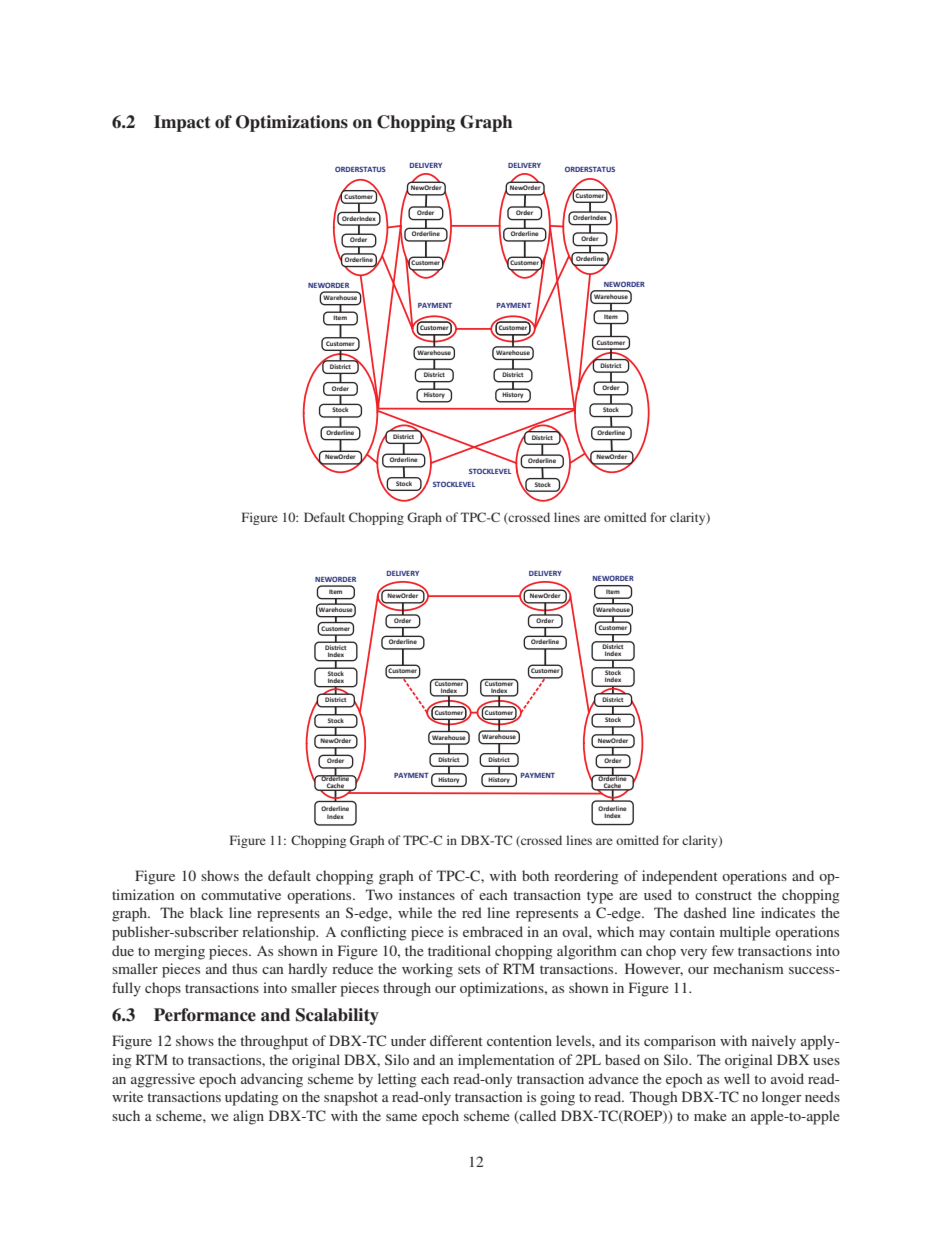 This page has height=1233, width=952. Describe the element at coordinates (535, 875) in the page. I see `both` at that location.
